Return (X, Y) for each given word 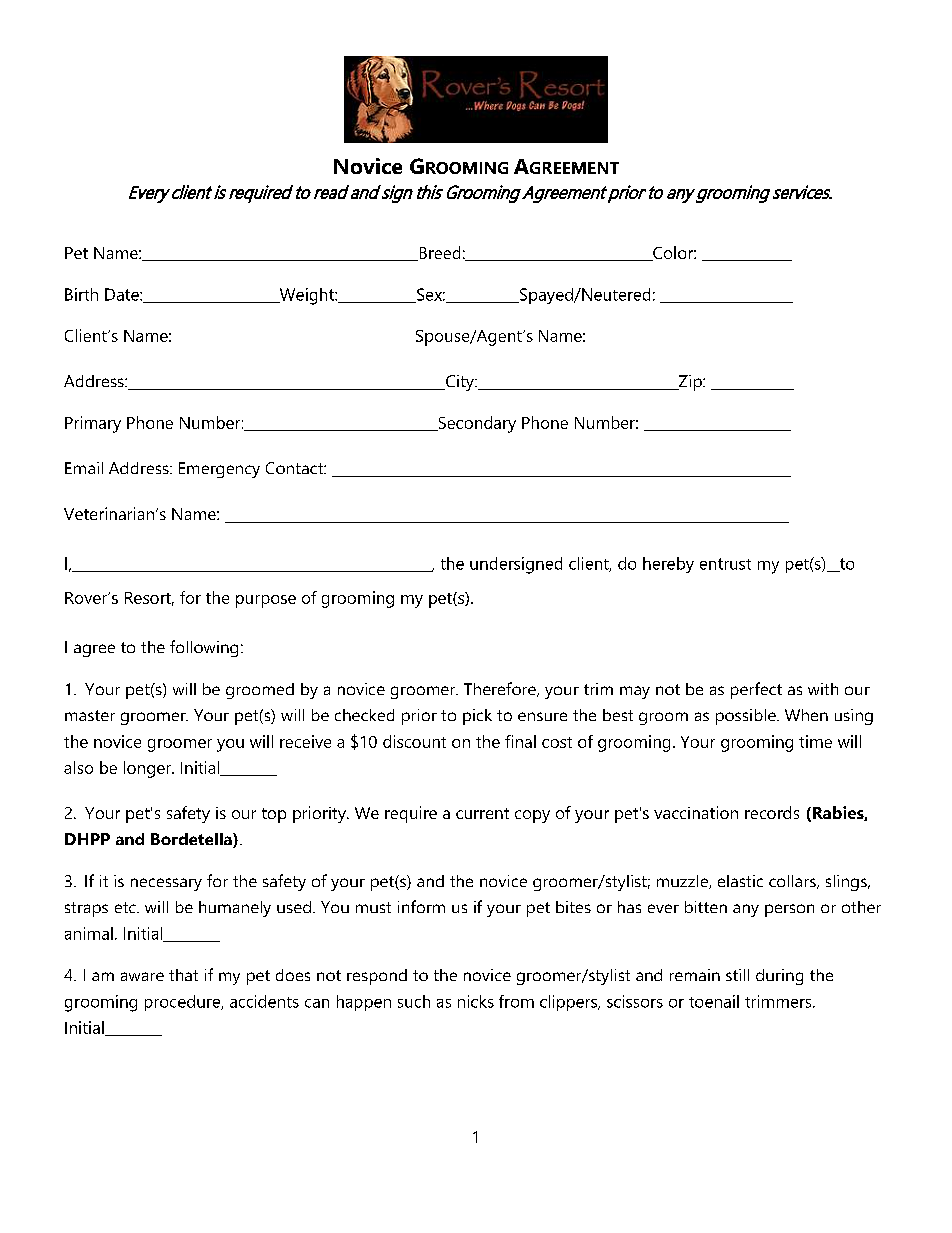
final (520, 741)
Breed (438, 253)
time (815, 741)
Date (123, 294)
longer (149, 769)
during (779, 977)
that (183, 975)
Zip (690, 383)
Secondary (476, 424)
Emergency (219, 470)
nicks (476, 1001)
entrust (725, 564)
